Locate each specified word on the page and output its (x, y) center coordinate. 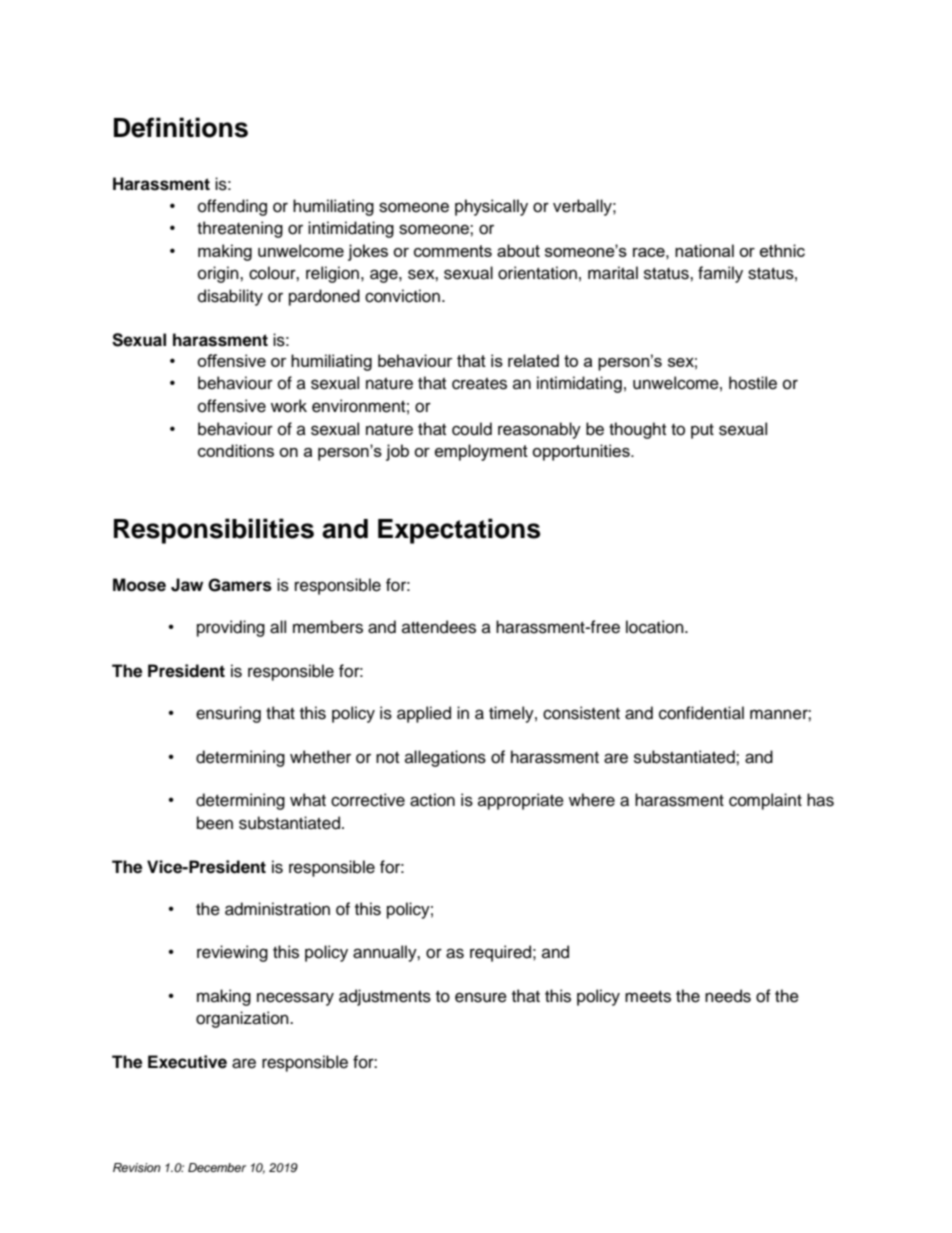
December (217, 1167)
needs (728, 996)
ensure (481, 997)
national (704, 250)
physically (491, 207)
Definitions (181, 127)
